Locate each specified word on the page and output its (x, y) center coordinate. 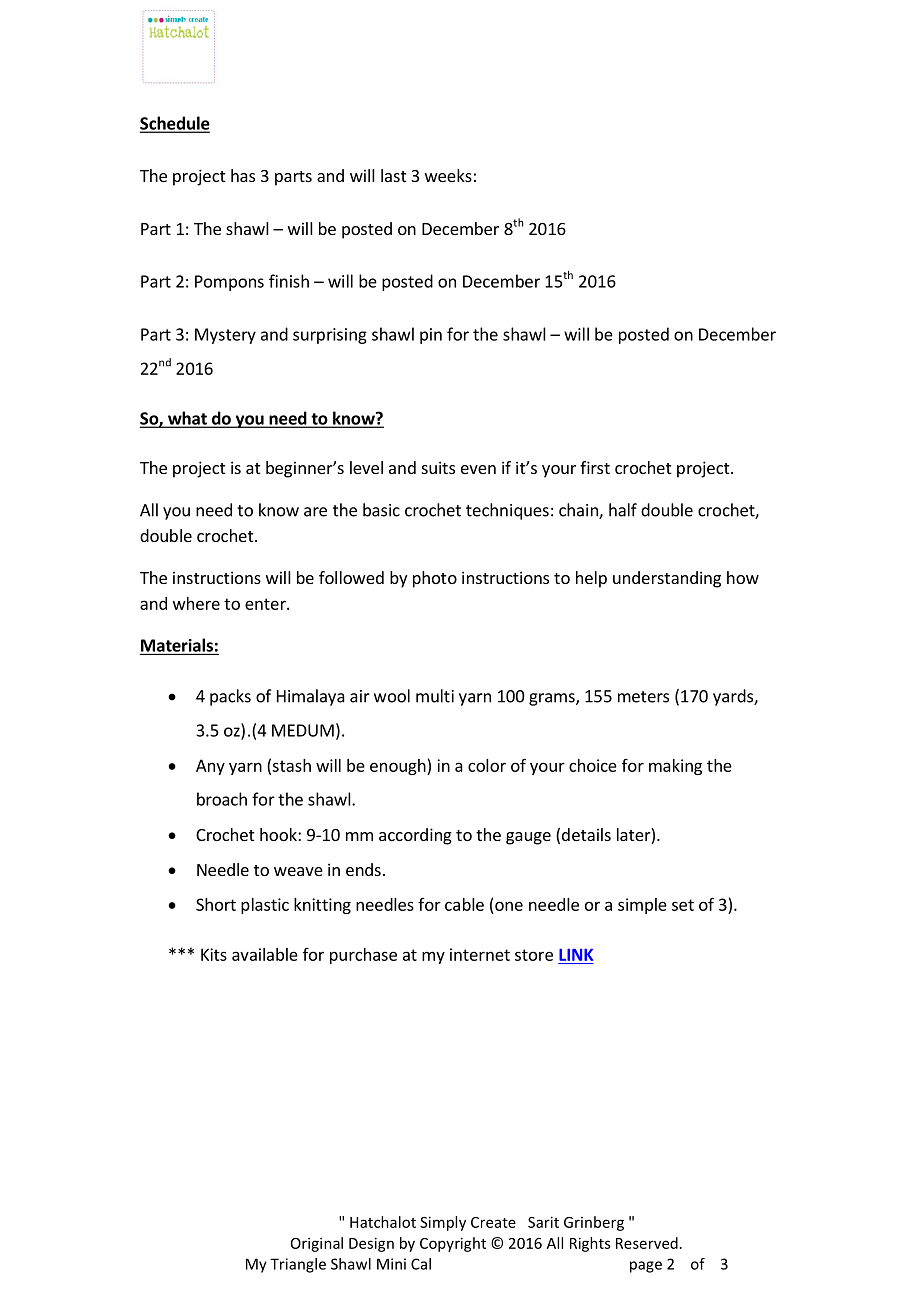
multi (435, 696)
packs (230, 697)
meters (643, 697)
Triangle (298, 1265)
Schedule (175, 124)
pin (431, 336)
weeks (448, 175)
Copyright (453, 1244)
